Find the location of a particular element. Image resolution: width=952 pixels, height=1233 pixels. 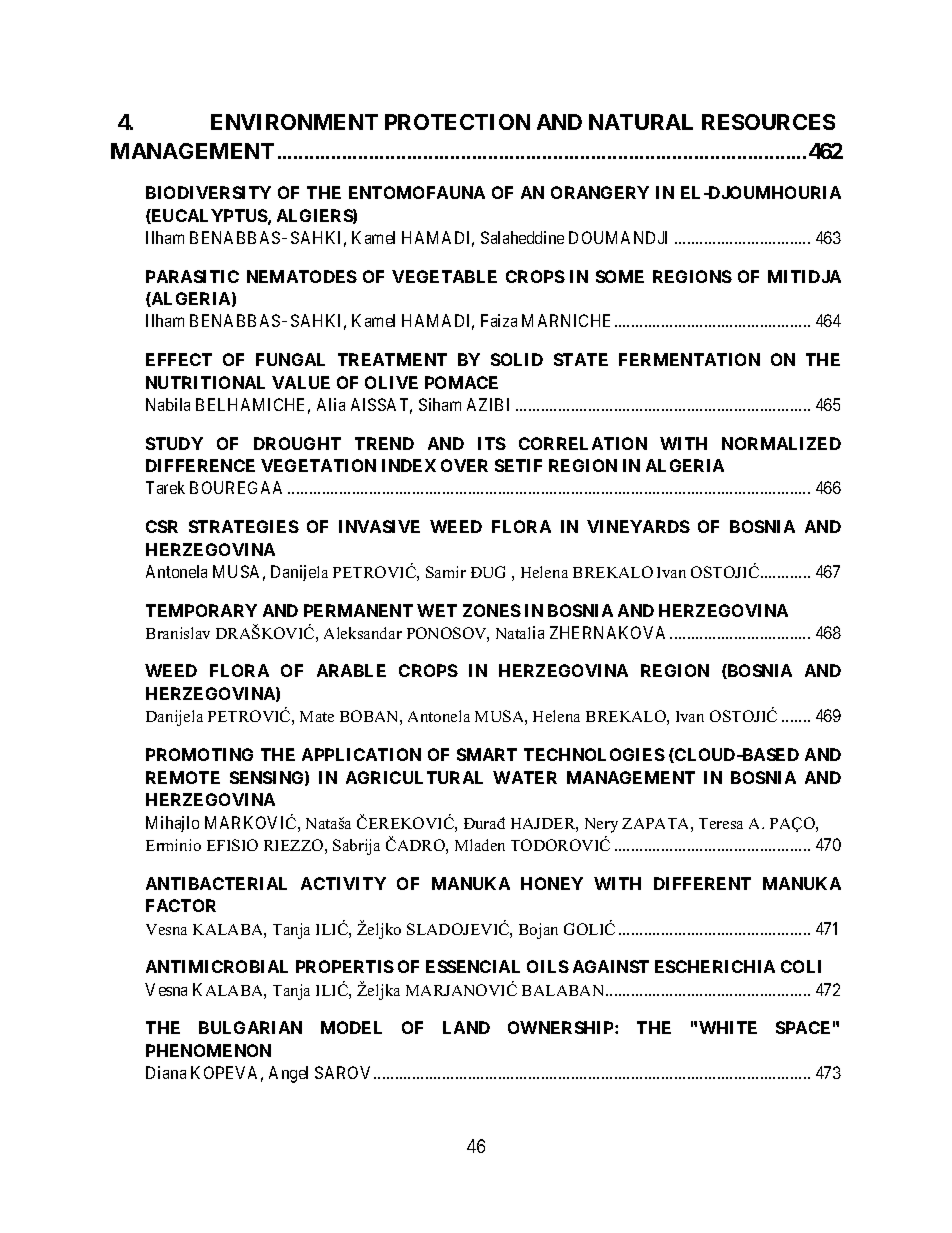

RESOURCES is located at coordinates (768, 122).
